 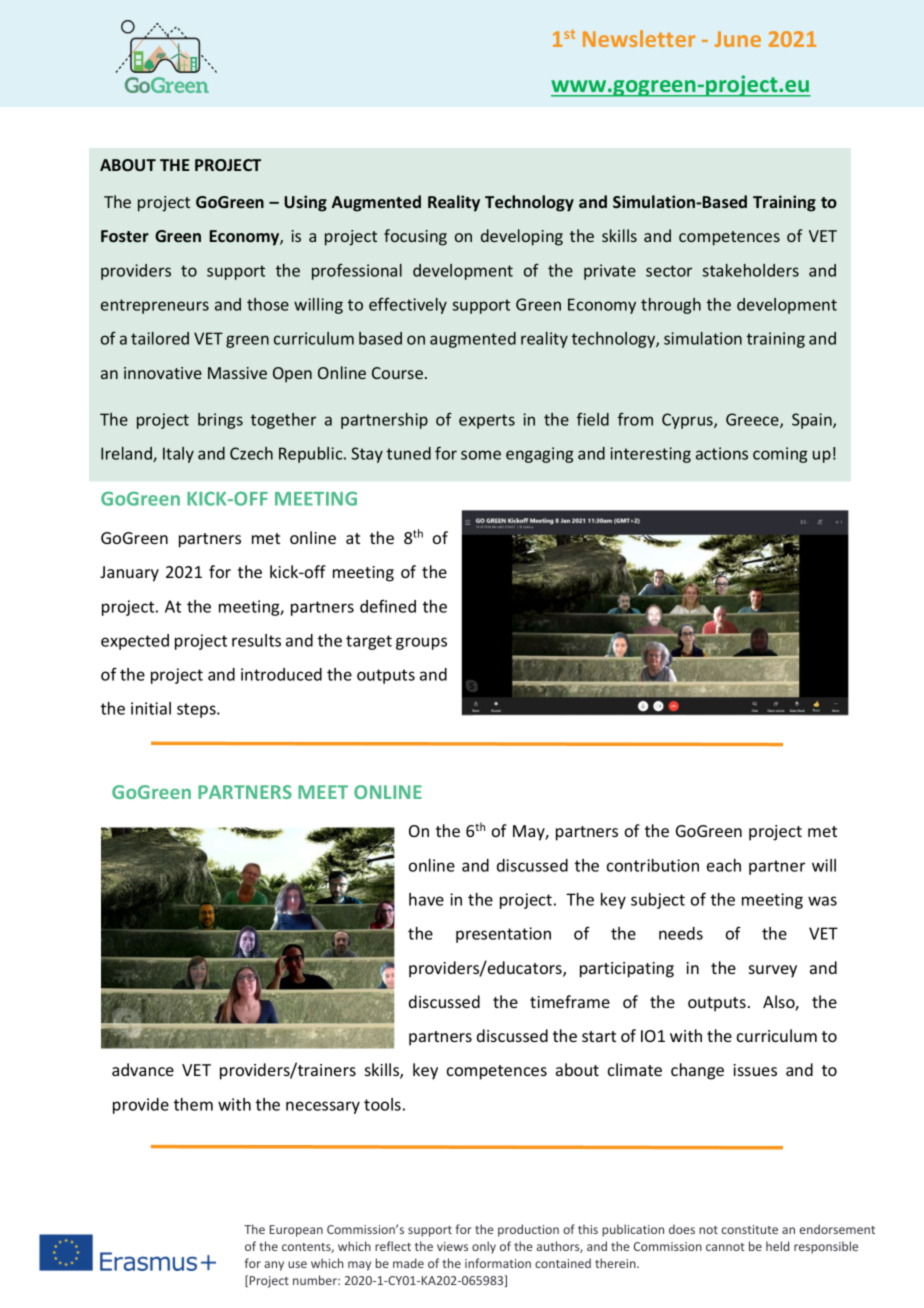 What do you see at coordinates (143, 1069) in the screenshot?
I see `advance` at bounding box center [143, 1069].
